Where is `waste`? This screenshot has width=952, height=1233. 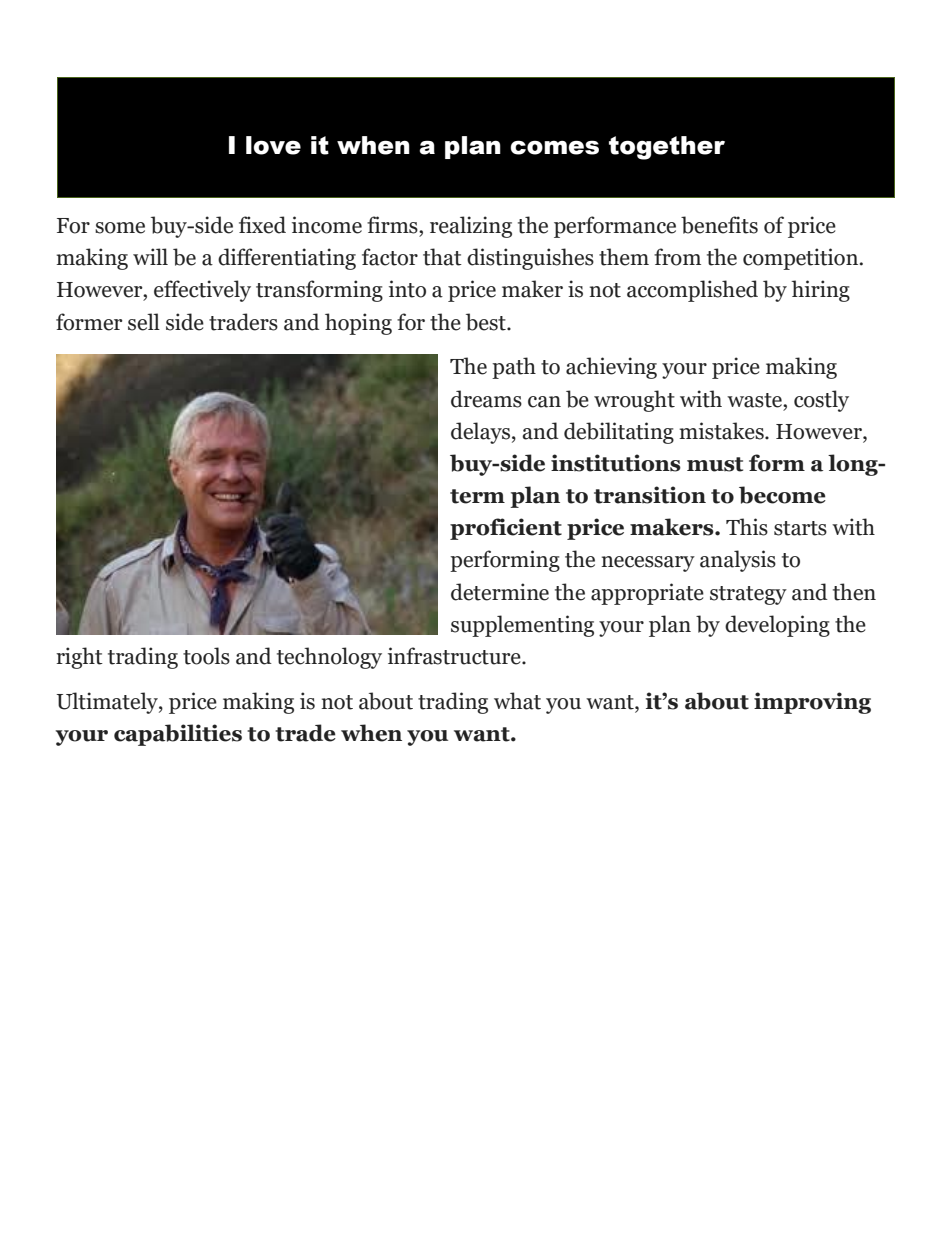 waste is located at coordinates (755, 400).
